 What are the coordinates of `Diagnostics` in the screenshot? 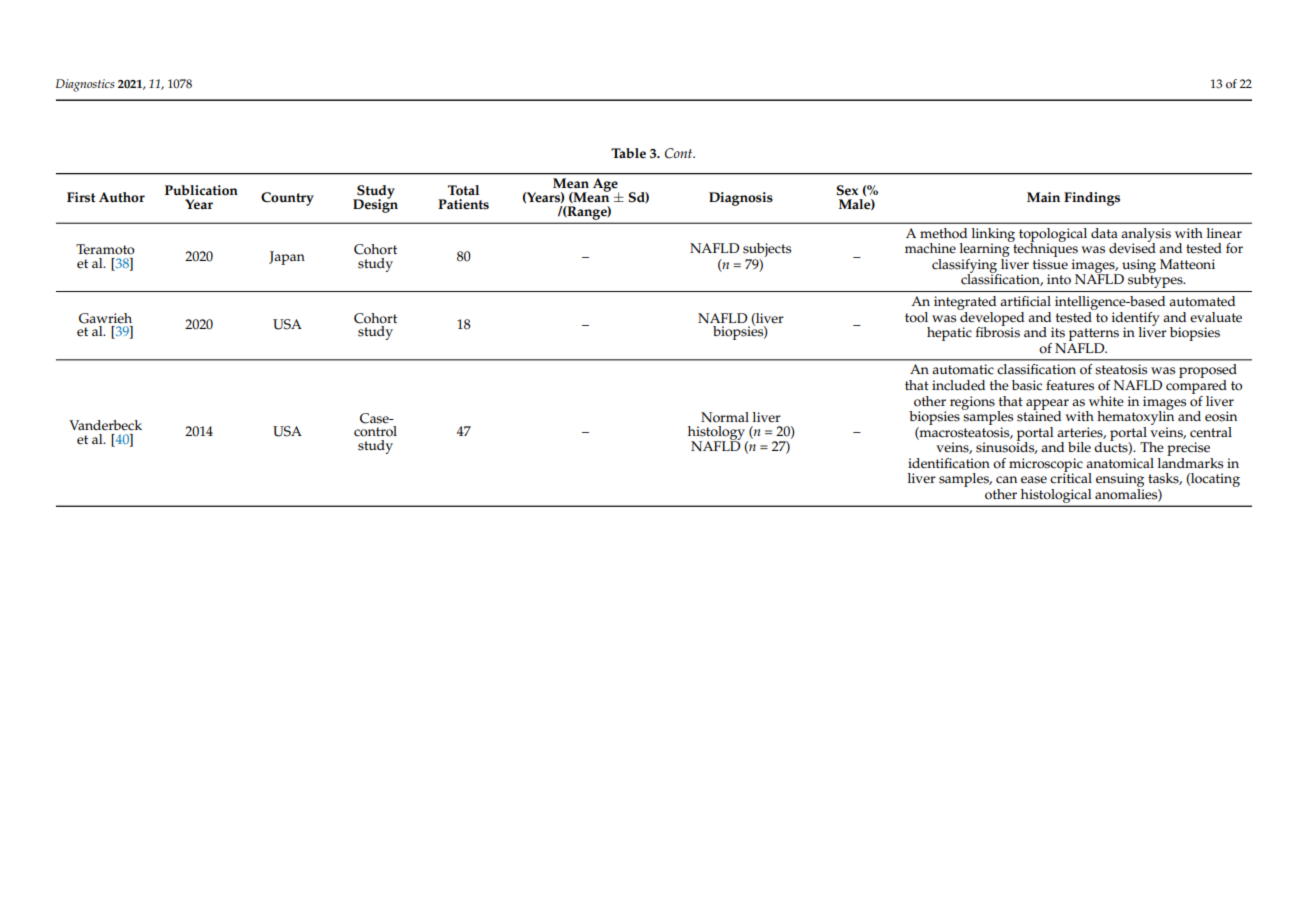 It's located at (85, 85).
